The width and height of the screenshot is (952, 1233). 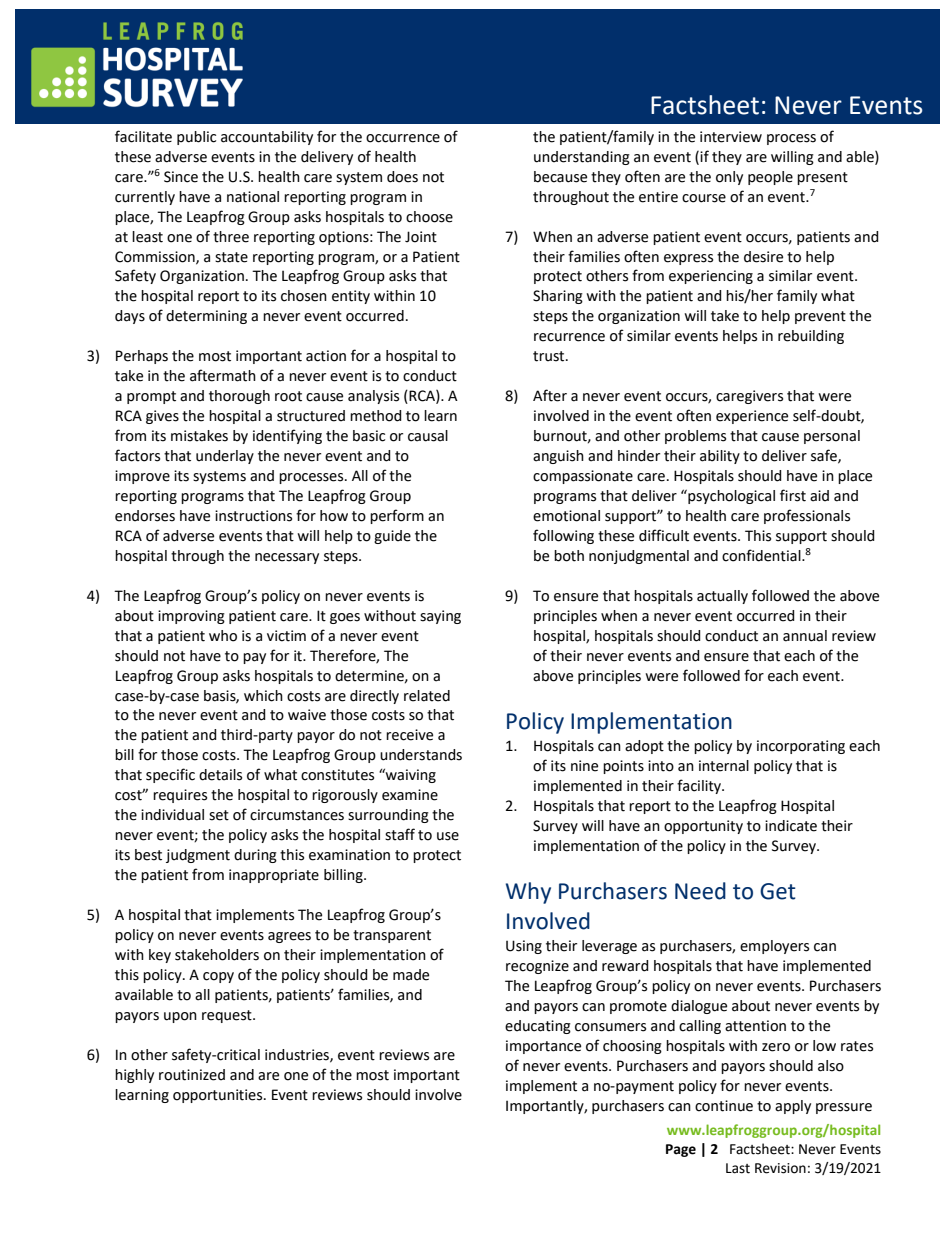 What do you see at coordinates (805, 636) in the screenshot?
I see `annual` at bounding box center [805, 636].
